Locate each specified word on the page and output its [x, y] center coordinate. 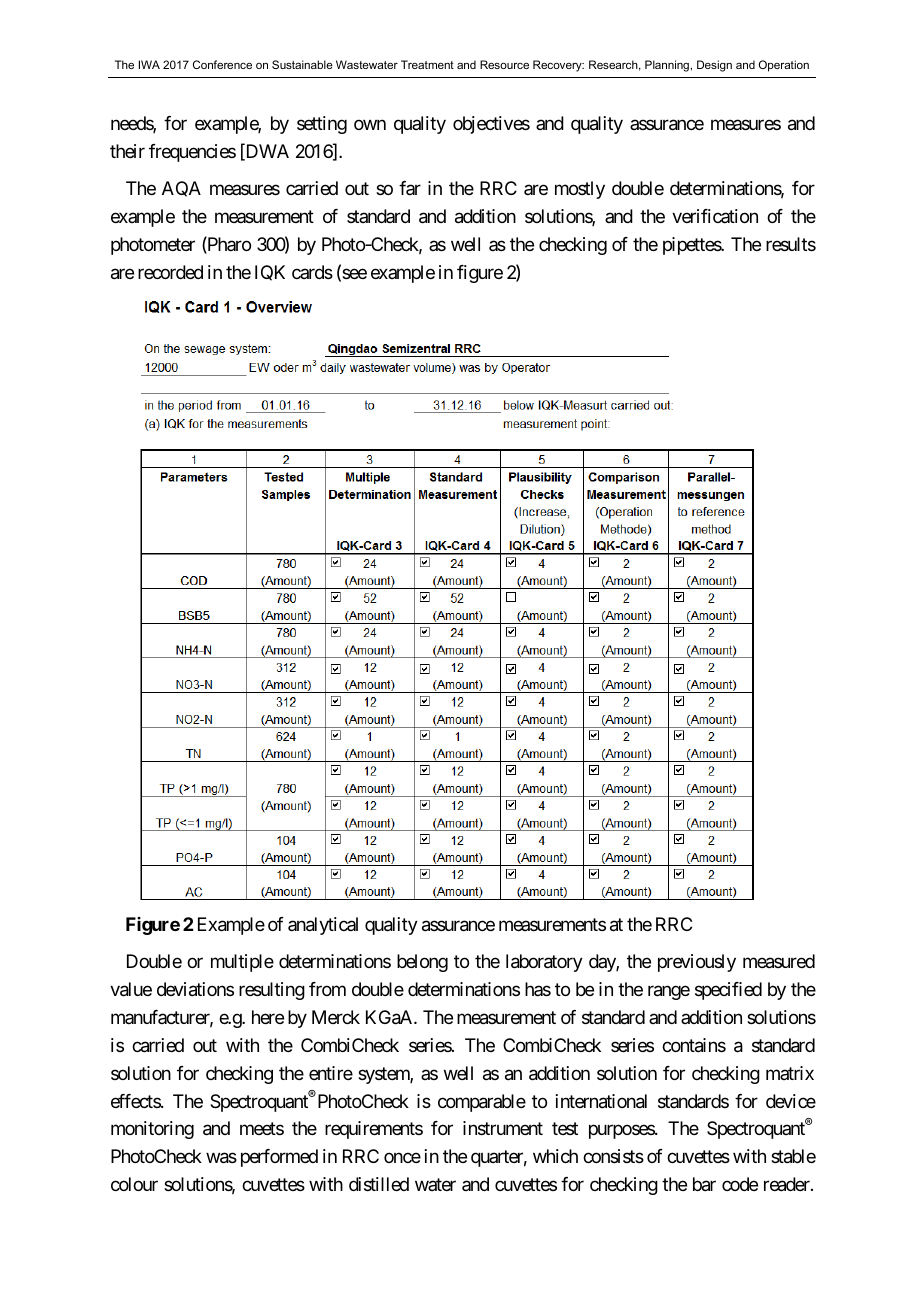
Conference [222, 64]
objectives [491, 125]
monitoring [152, 1130]
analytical [323, 926]
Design [714, 66]
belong [422, 963]
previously [697, 963]
